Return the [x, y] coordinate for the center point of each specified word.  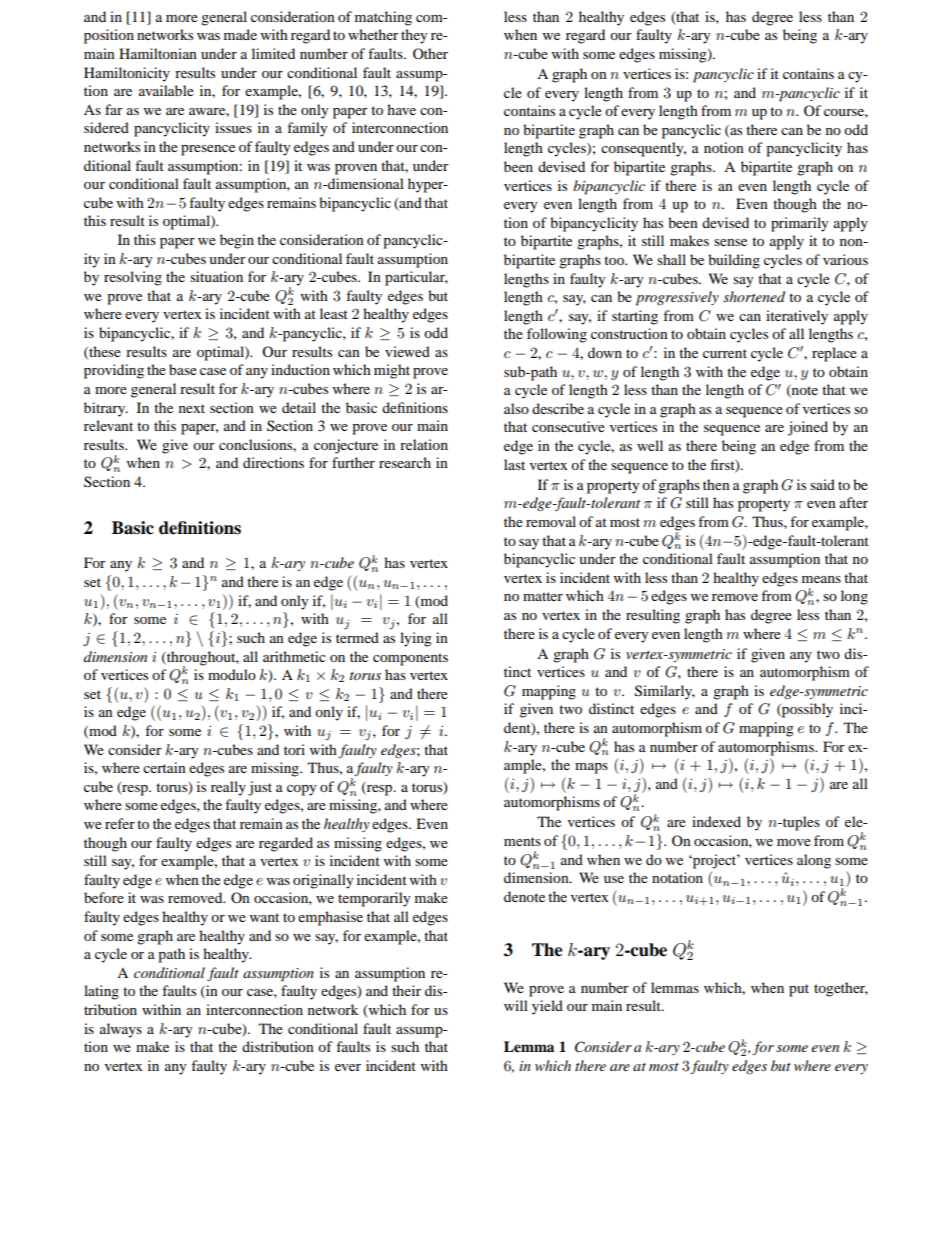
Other [430, 53]
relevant [108, 425]
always [121, 1030]
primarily [800, 224]
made [240, 34]
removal [551, 521]
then [716, 484]
